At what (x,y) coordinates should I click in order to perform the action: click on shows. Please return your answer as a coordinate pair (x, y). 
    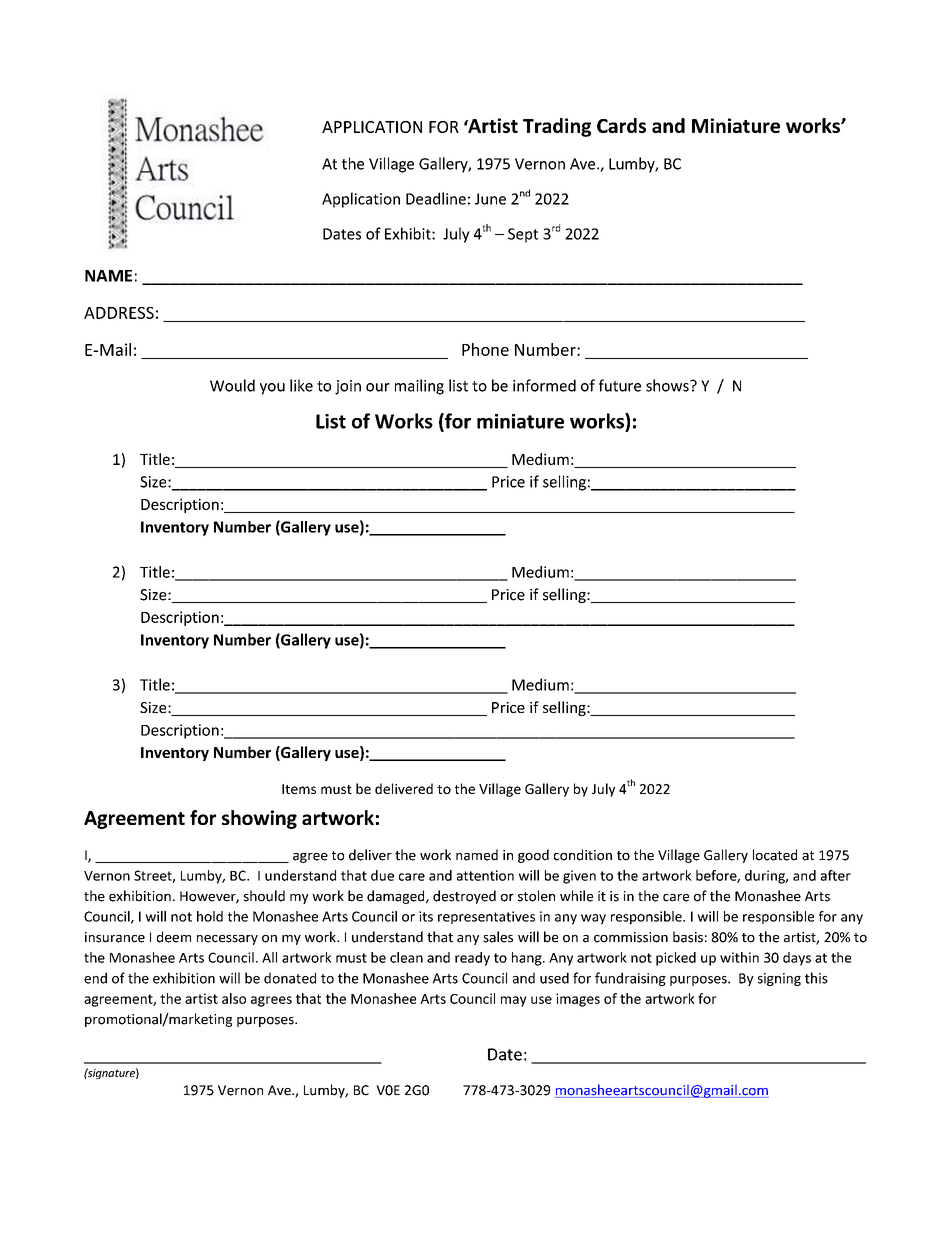
    Looking at the image, I should click on (668, 385).
